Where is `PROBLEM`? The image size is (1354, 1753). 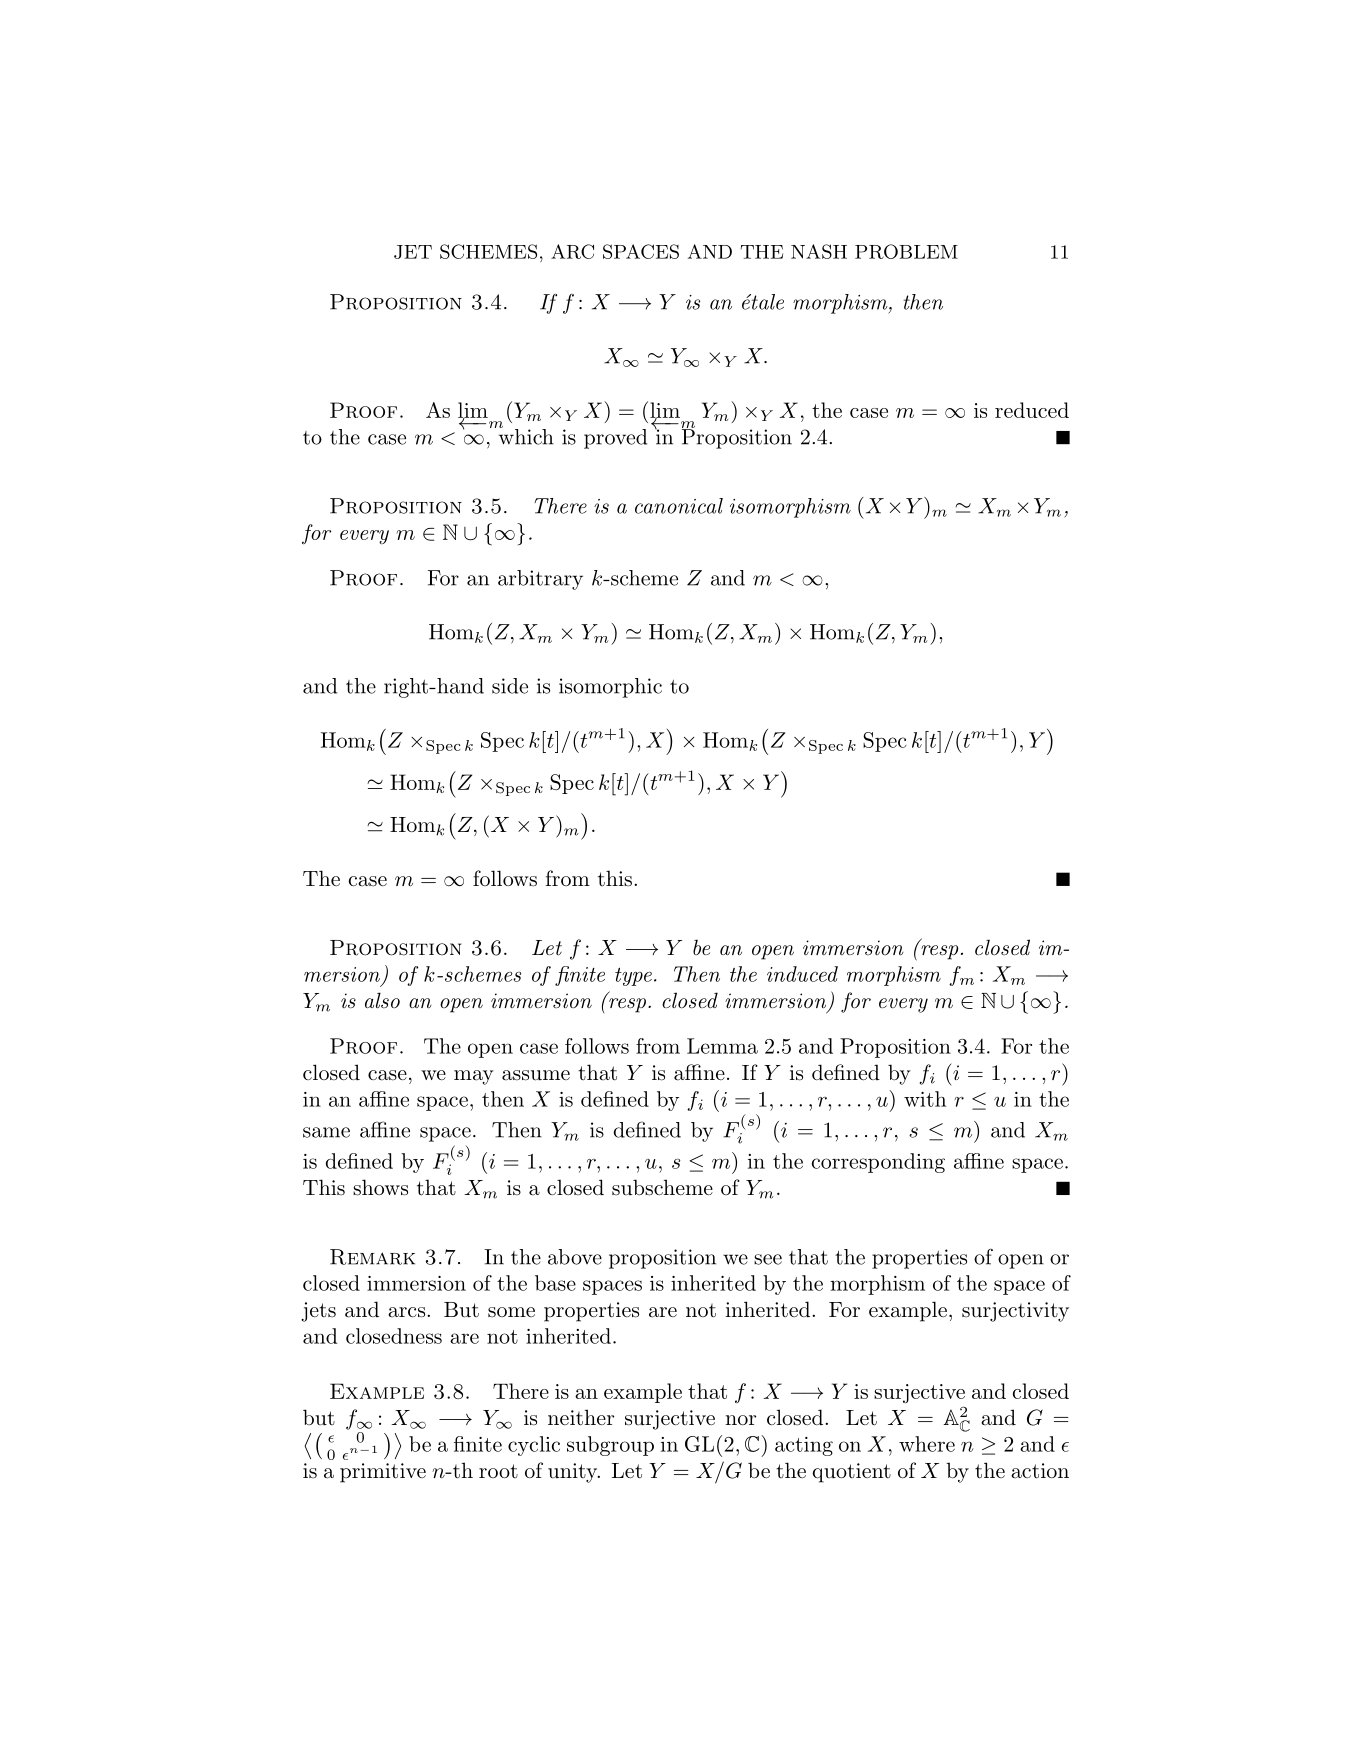
PROBLEM is located at coordinates (906, 251).
